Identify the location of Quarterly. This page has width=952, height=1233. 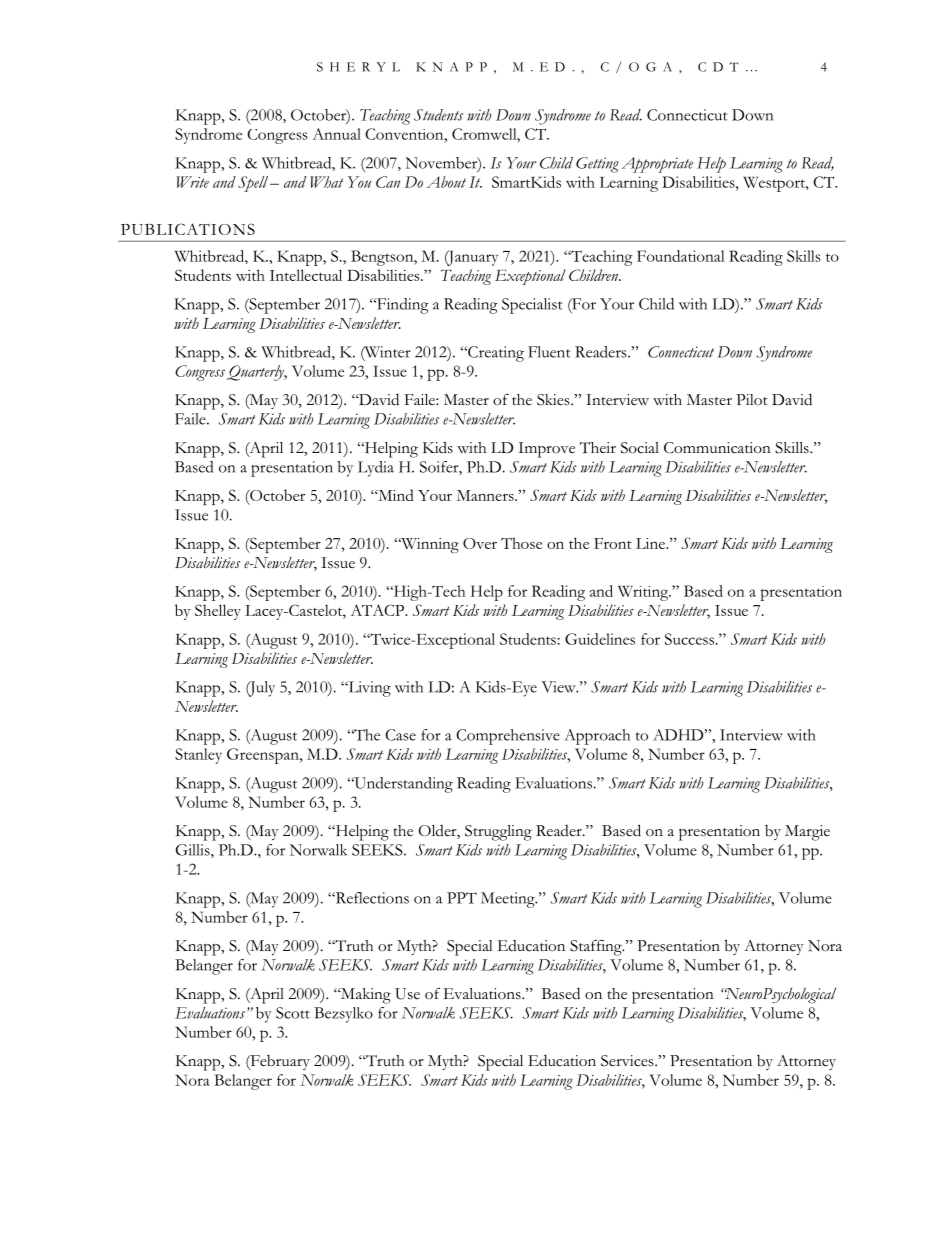
(256, 373).
